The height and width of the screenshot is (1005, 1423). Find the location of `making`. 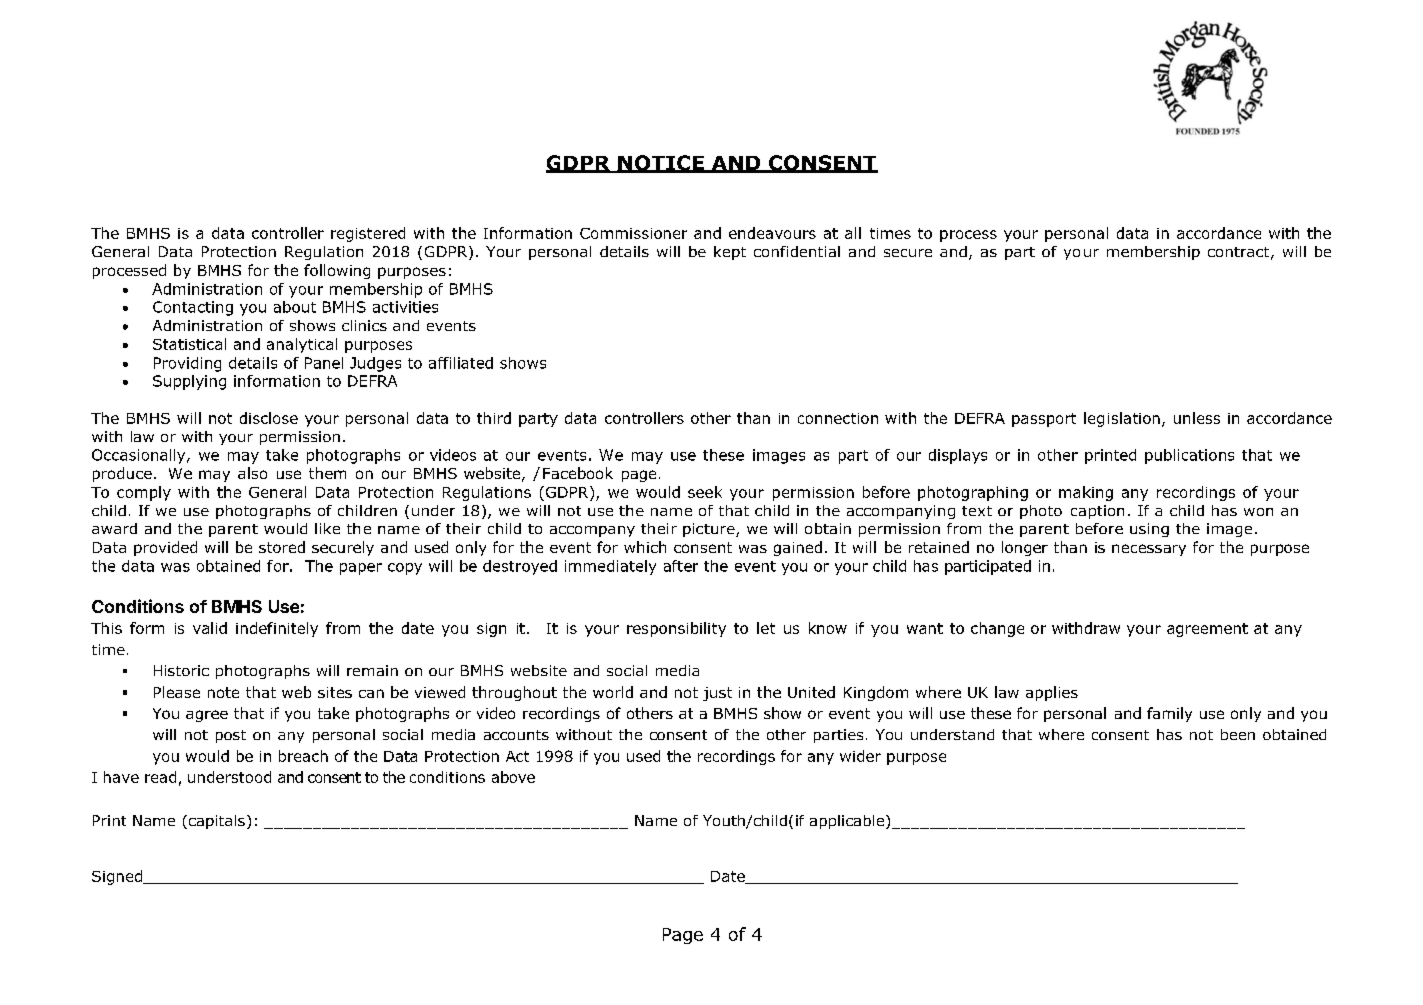

making is located at coordinates (1086, 493).
